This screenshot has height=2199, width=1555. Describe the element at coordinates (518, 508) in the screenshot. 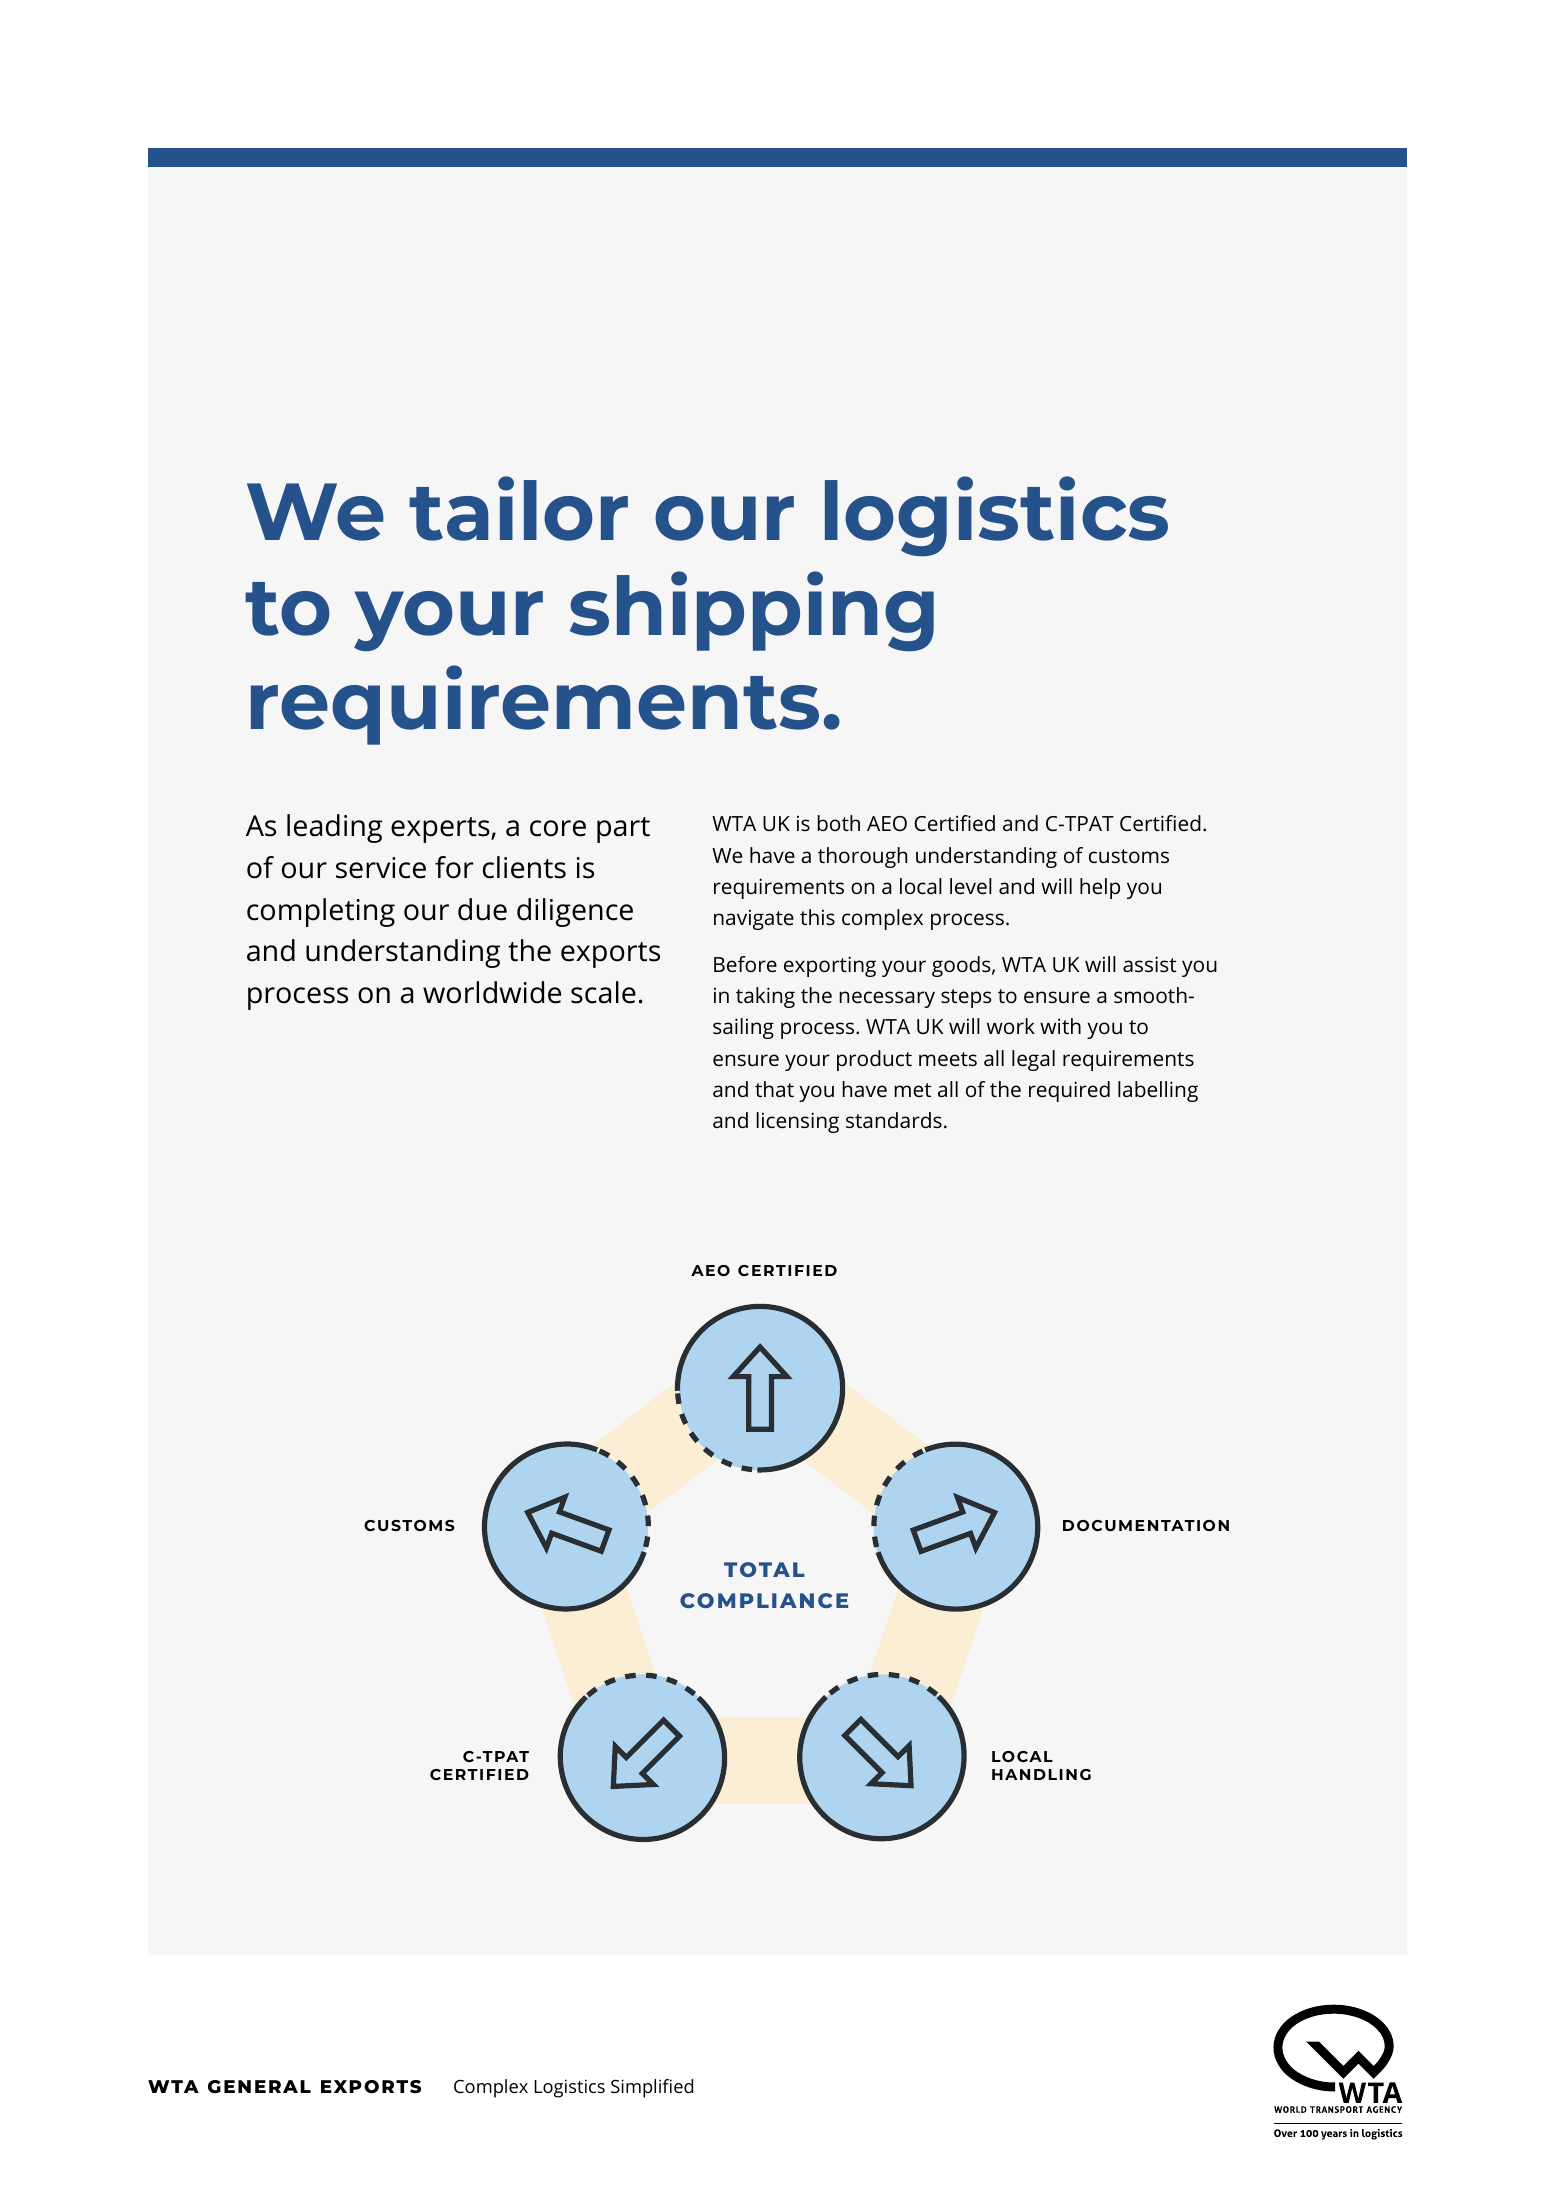

I see `tailor` at that location.
